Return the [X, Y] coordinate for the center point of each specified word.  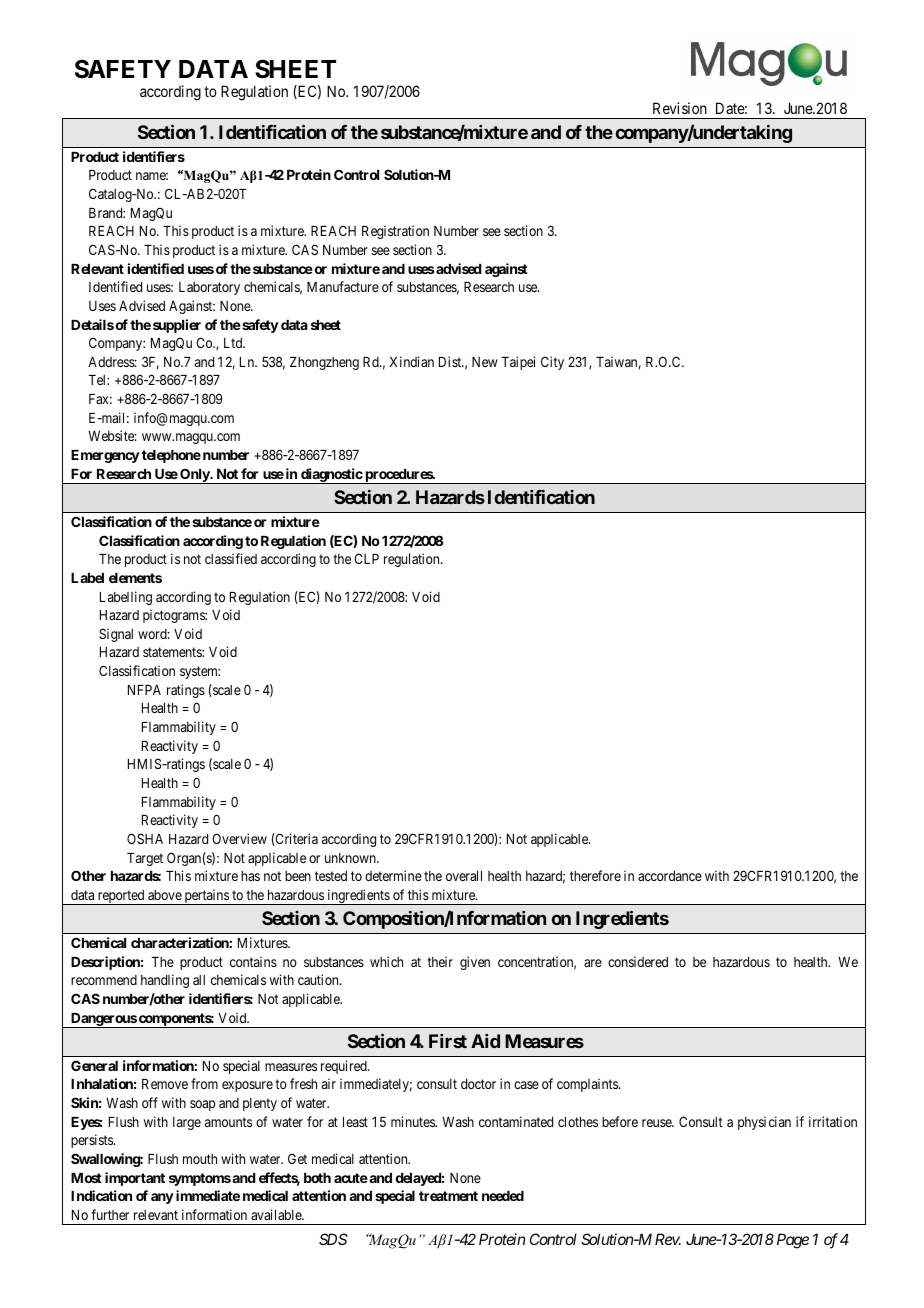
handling [165, 981]
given [475, 963]
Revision [680, 108]
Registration [395, 232]
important [135, 1179]
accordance [670, 876]
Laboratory [209, 288]
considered [638, 961]
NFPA [144, 690]
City [552, 363]
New [485, 362]
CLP [366, 558]
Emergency [105, 456]
